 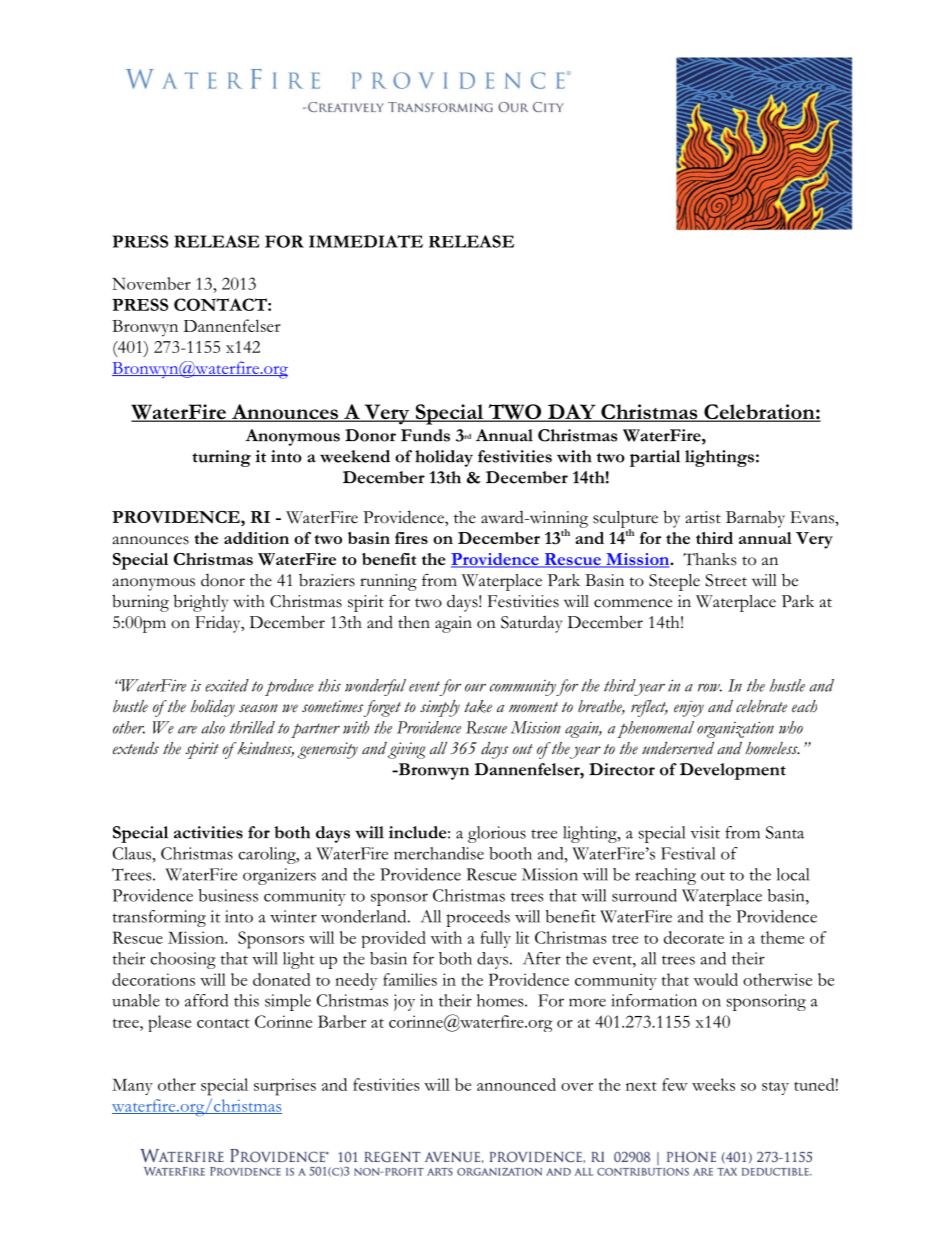 What do you see at coordinates (169, 1023) in the screenshot?
I see `please` at bounding box center [169, 1023].
